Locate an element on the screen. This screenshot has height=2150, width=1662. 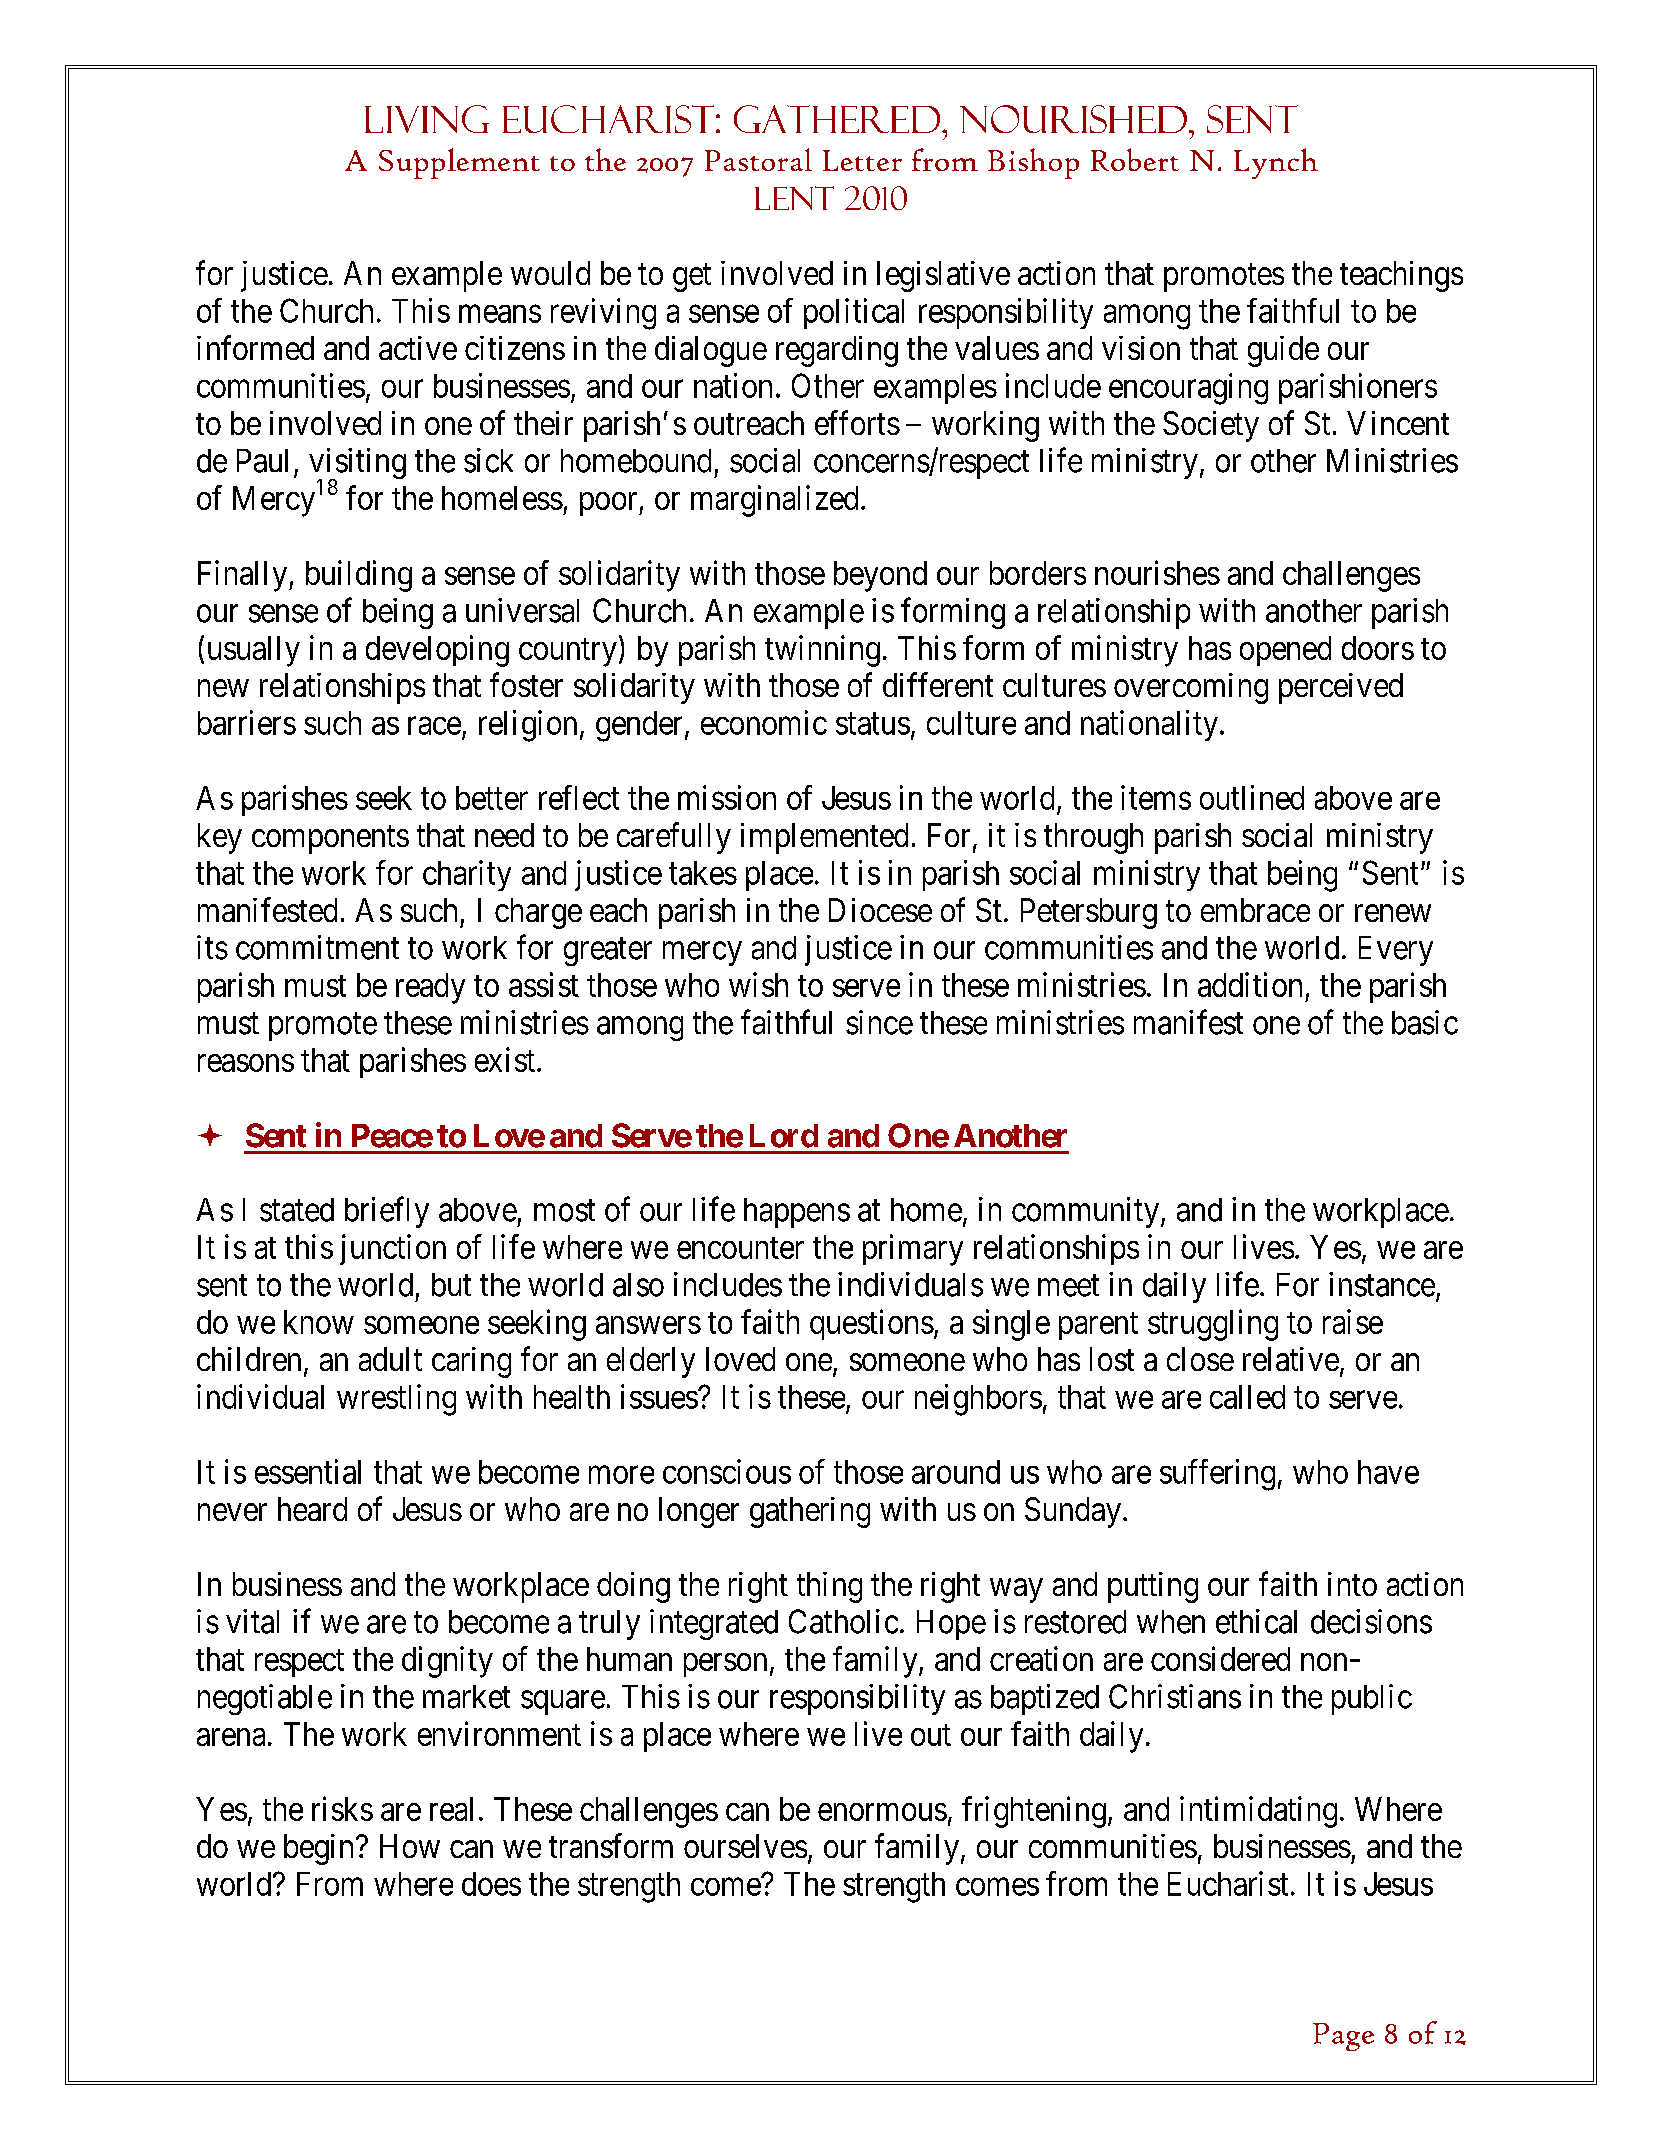
opened is located at coordinates (1285, 651).
